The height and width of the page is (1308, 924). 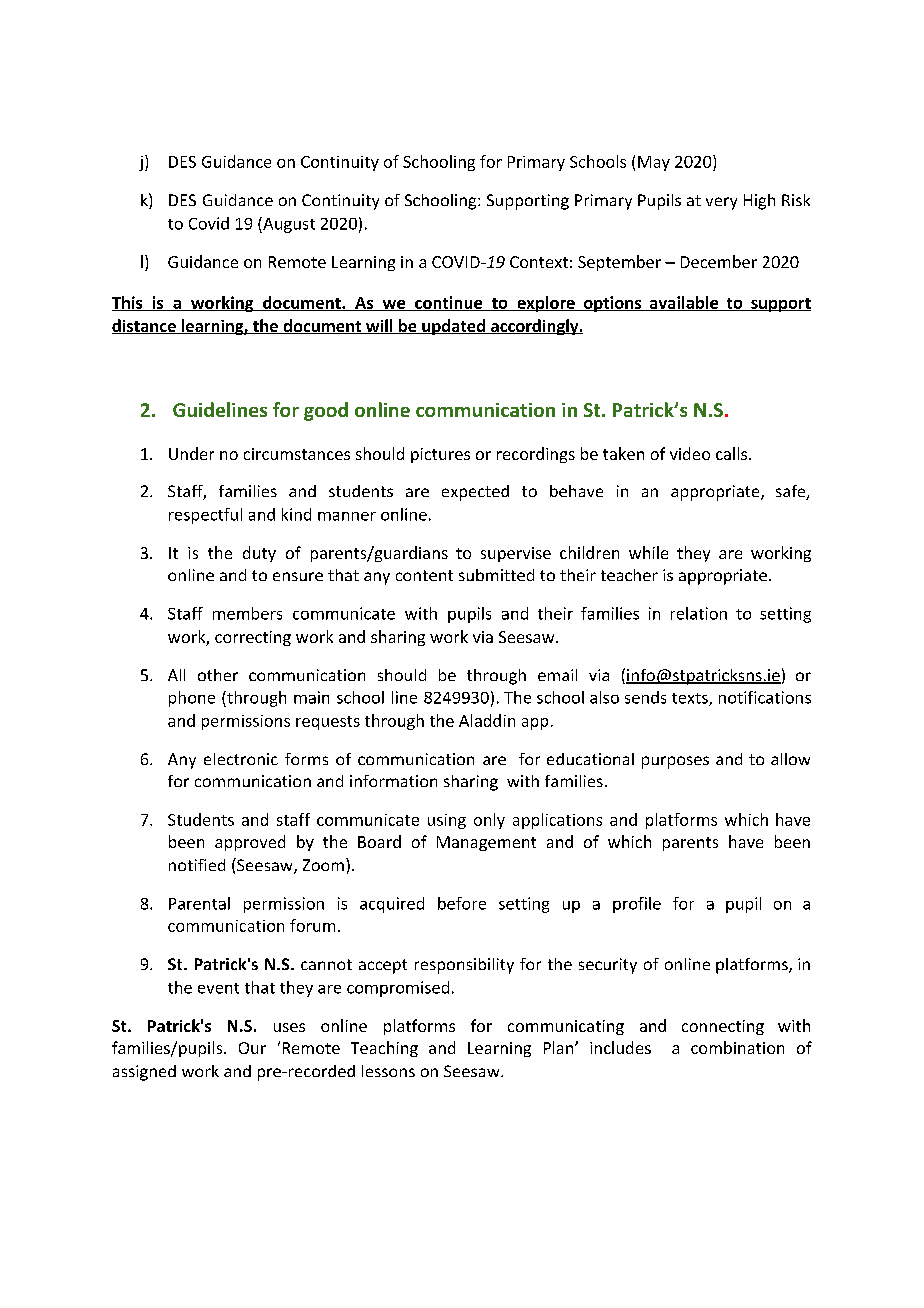 I want to click on very, so click(x=721, y=203).
